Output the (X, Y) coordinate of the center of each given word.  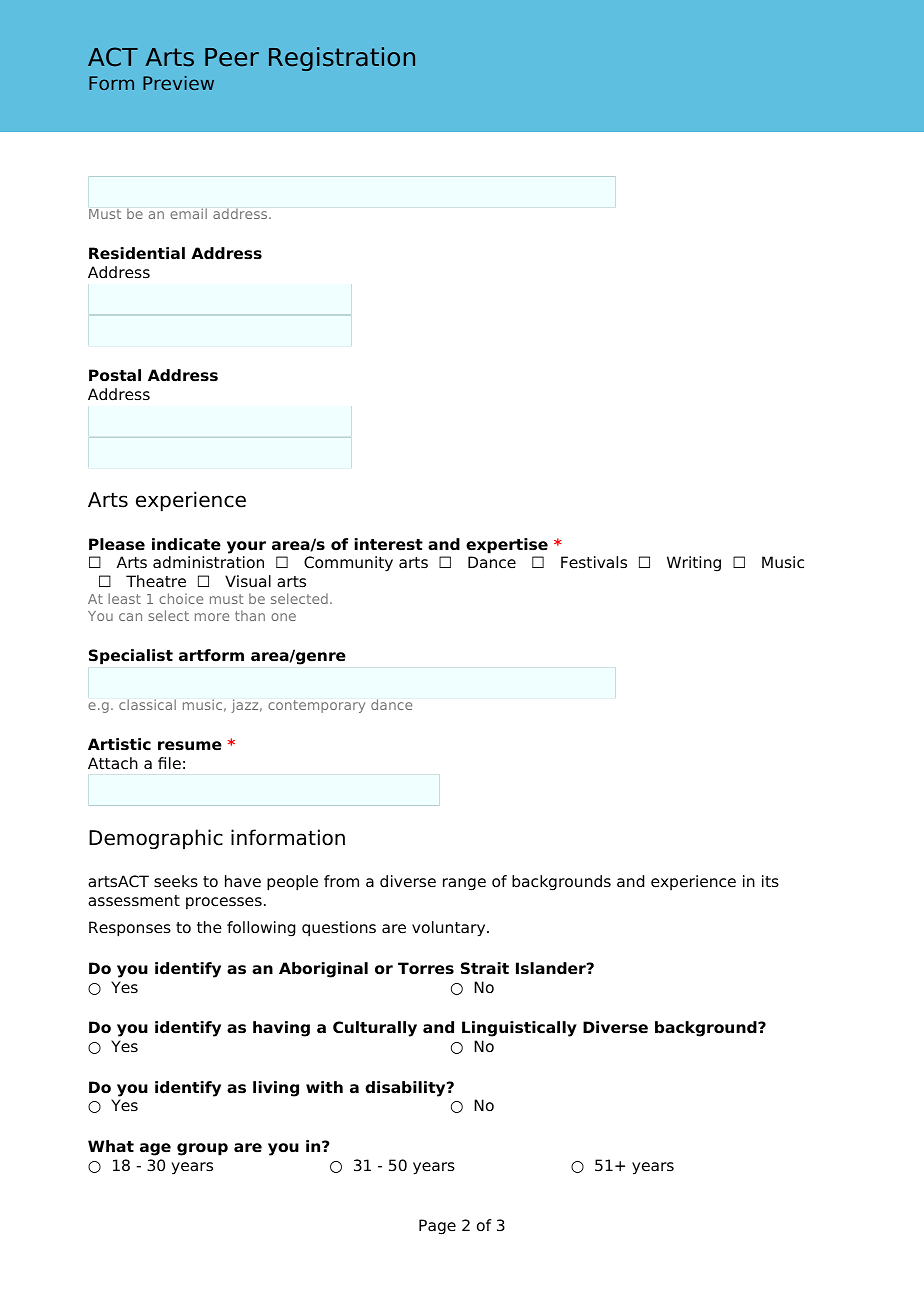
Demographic (156, 839)
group (202, 1149)
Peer (232, 57)
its (770, 881)
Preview (178, 83)
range (464, 884)
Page (437, 1227)
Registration (342, 59)
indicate (186, 544)
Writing (694, 564)
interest (388, 544)
